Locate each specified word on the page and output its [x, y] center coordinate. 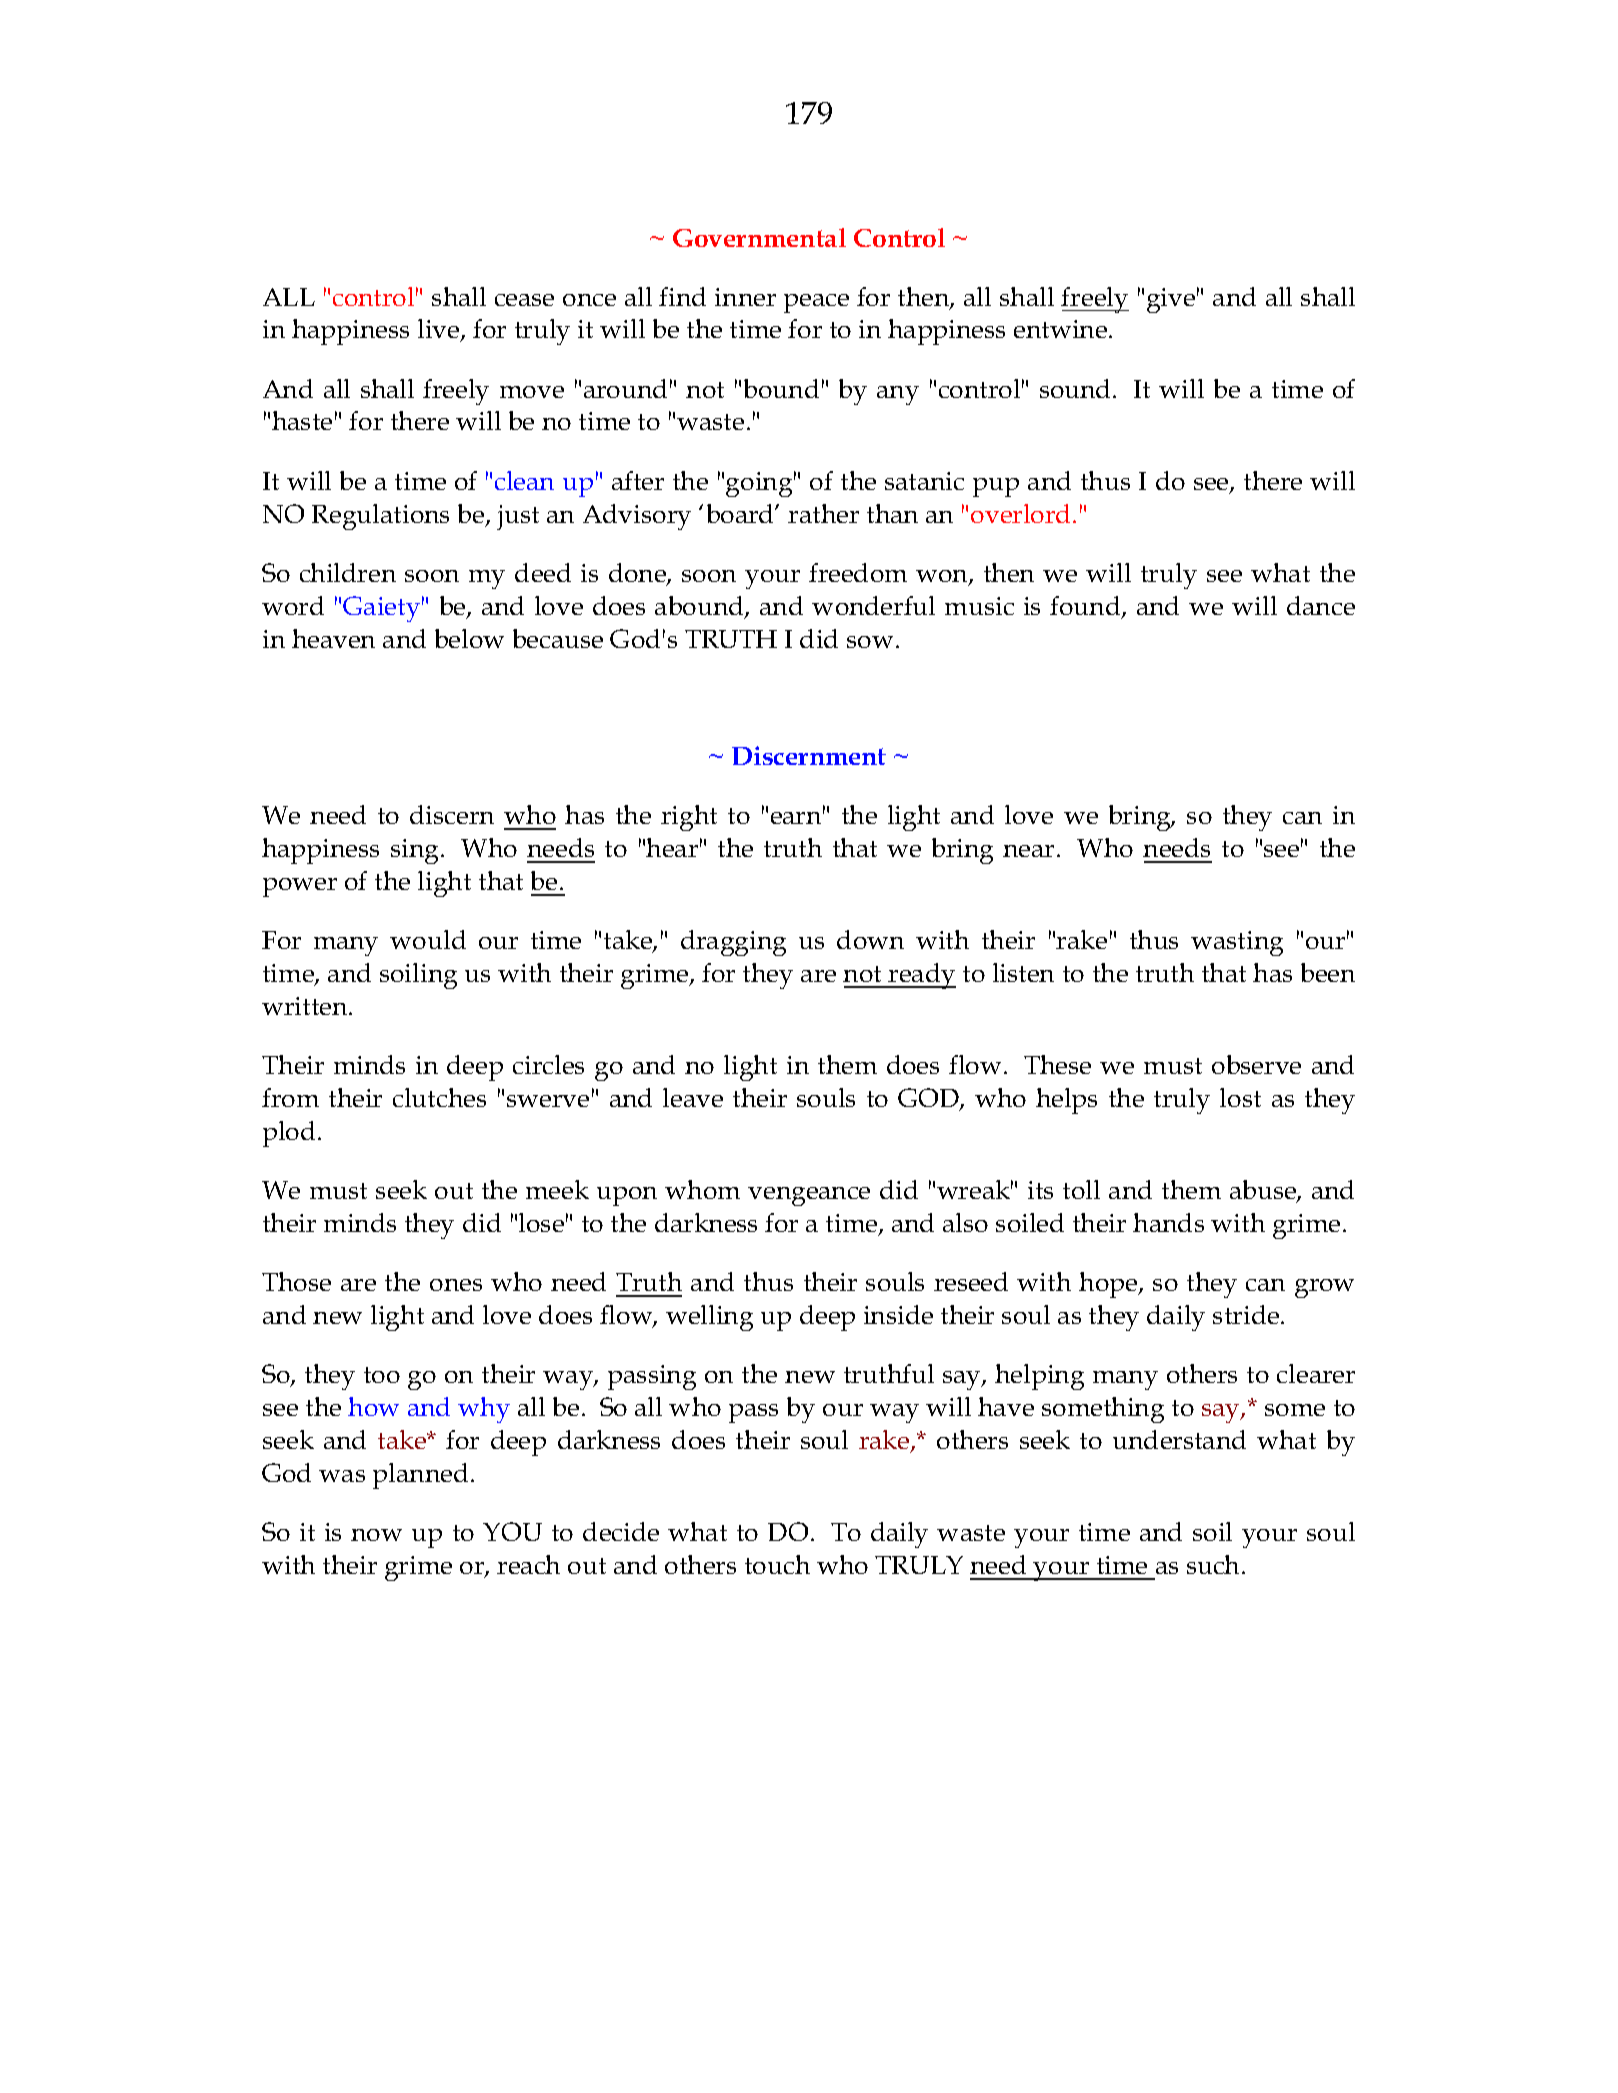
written [306, 1006]
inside [898, 1314]
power [300, 887]
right [689, 818]
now [376, 1535]
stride [1247, 1314]
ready [921, 976]
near [1028, 851]
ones [456, 1285]
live [440, 330]
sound [1077, 388]
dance [1321, 605]
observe [1256, 1064]
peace [816, 303]
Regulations [380, 517]
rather [823, 513]
